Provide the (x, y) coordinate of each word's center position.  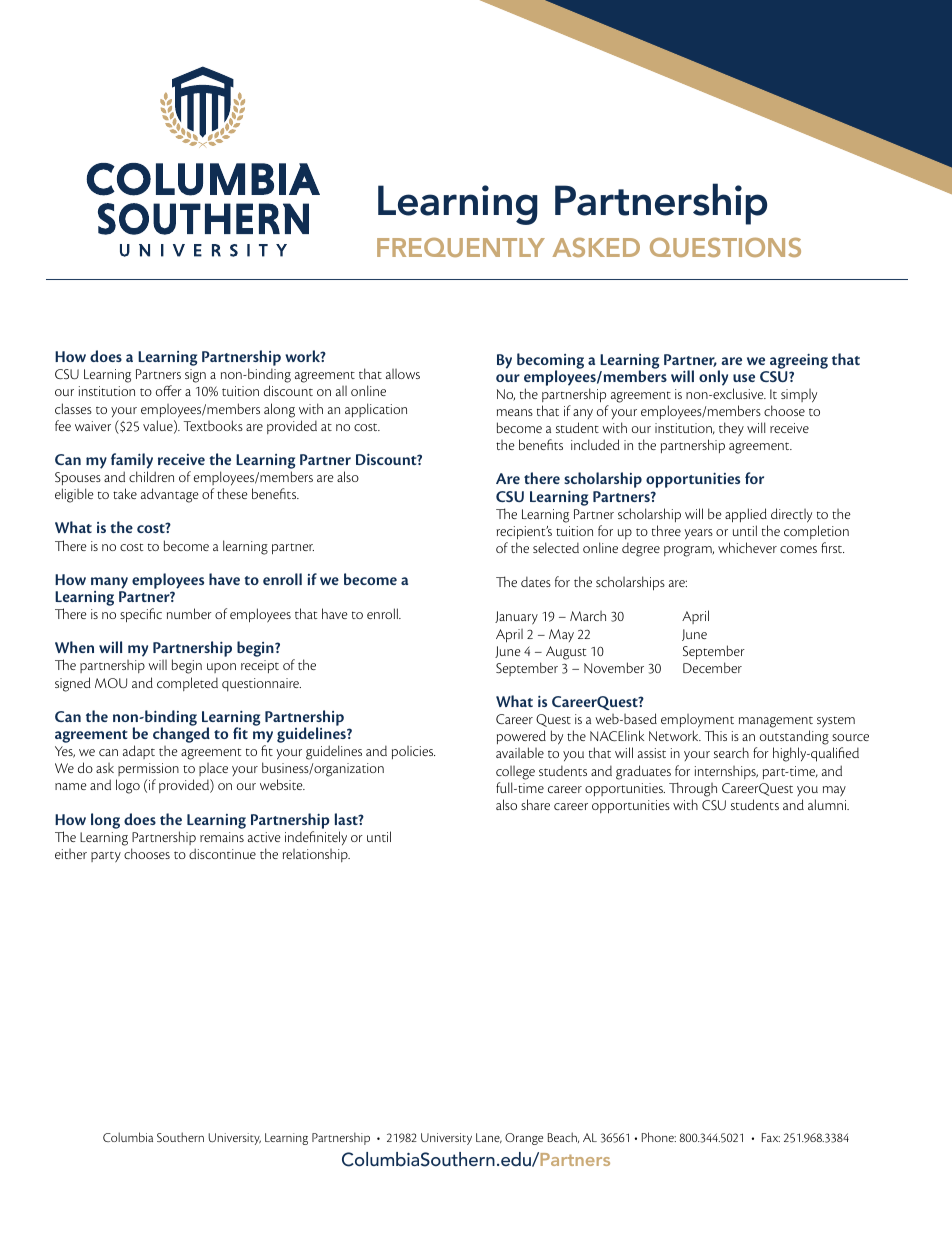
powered (521, 739)
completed (187, 684)
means (515, 412)
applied (746, 515)
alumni (828, 804)
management (776, 724)
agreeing (799, 361)
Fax (771, 1137)
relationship (316, 855)
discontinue (222, 853)
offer (169, 390)
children (151, 476)
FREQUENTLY (461, 247)
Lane (489, 1138)
